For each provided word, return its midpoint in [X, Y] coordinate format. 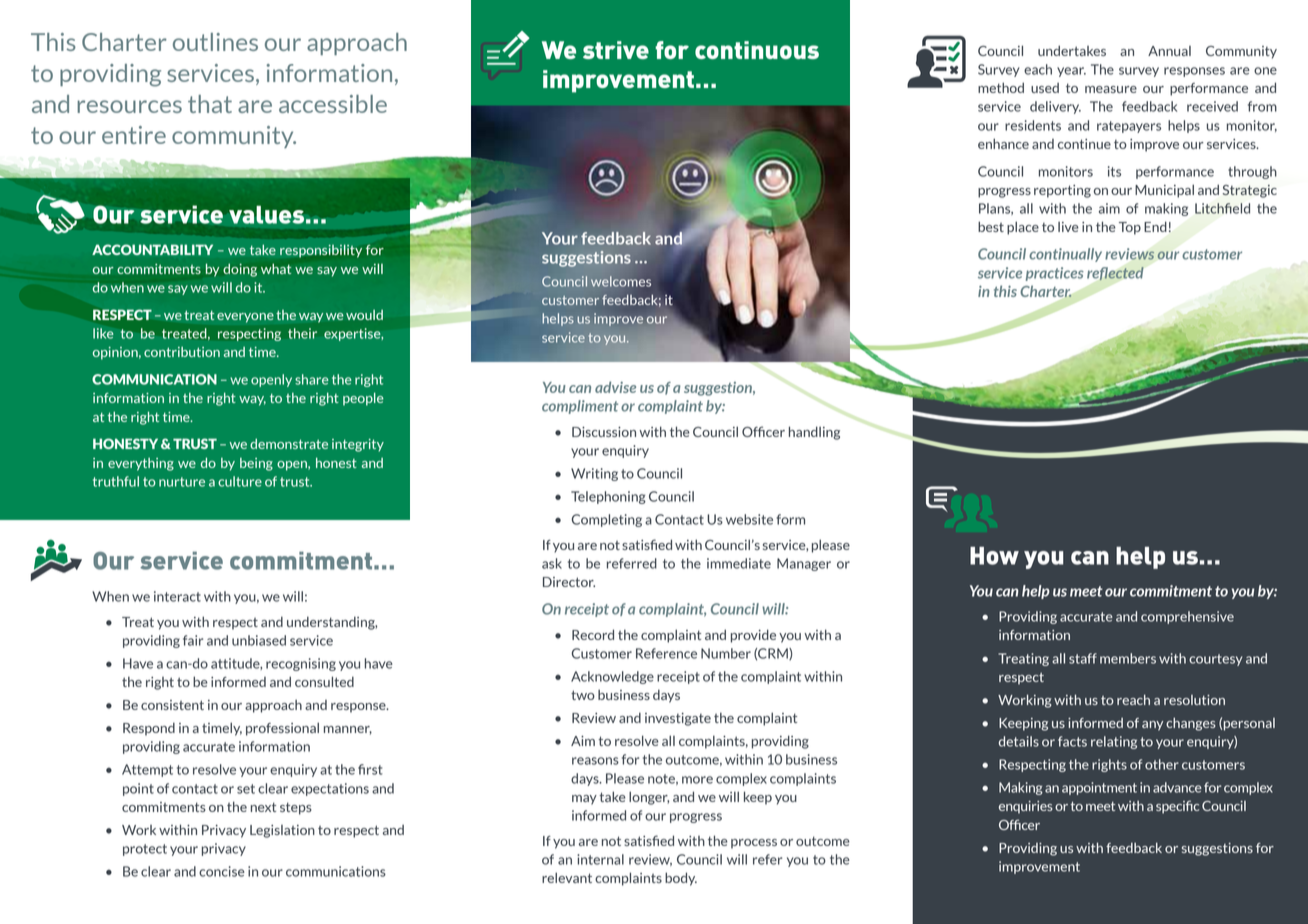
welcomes [621, 282]
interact [177, 596]
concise [222, 871]
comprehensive [1187, 617]
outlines [215, 42]
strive [616, 50]
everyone [245, 318]
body [681, 879]
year [1071, 72]
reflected [1115, 274]
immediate [739, 563]
